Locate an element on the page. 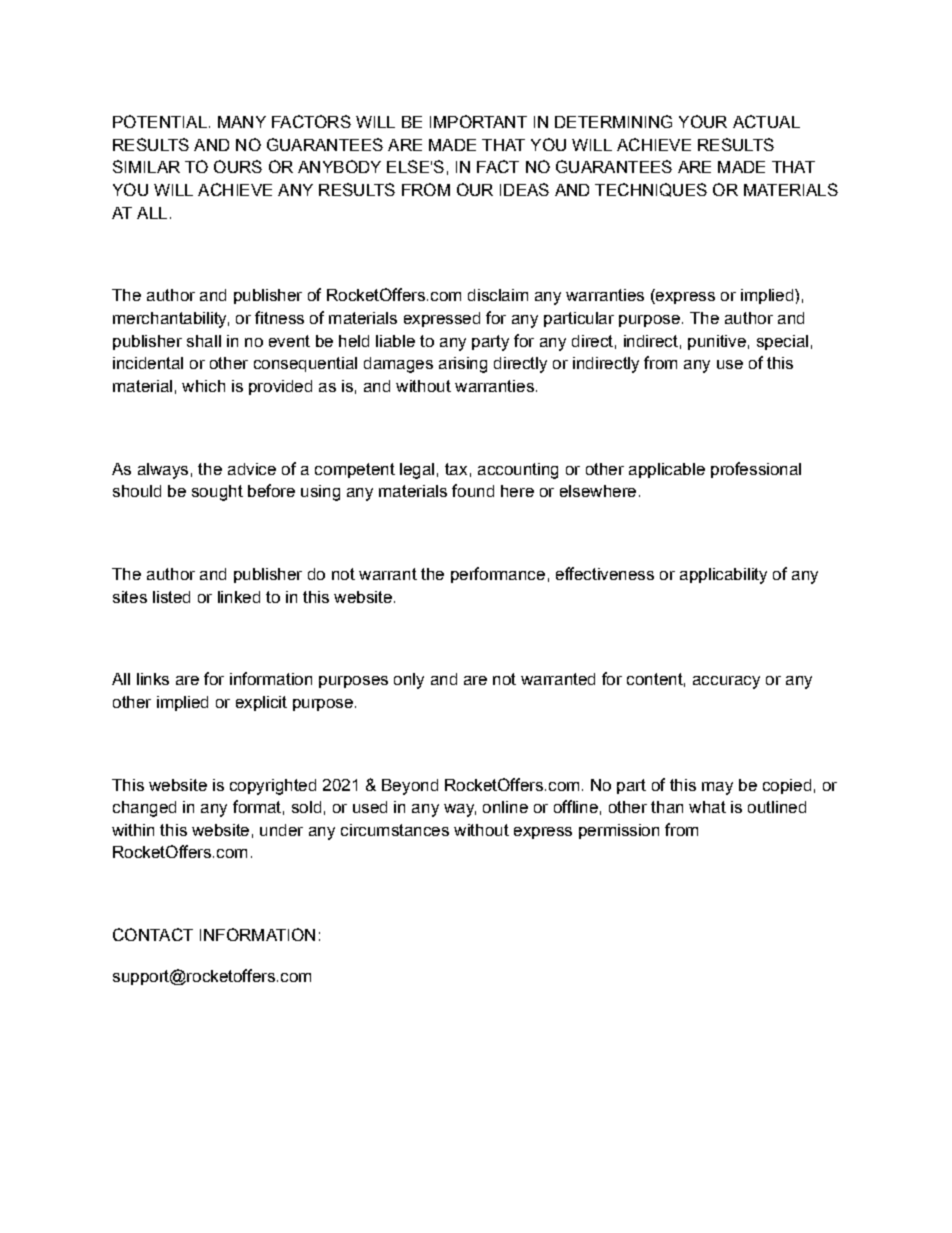 This image has width=952, height=1233. only is located at coordinates (409, 681).
